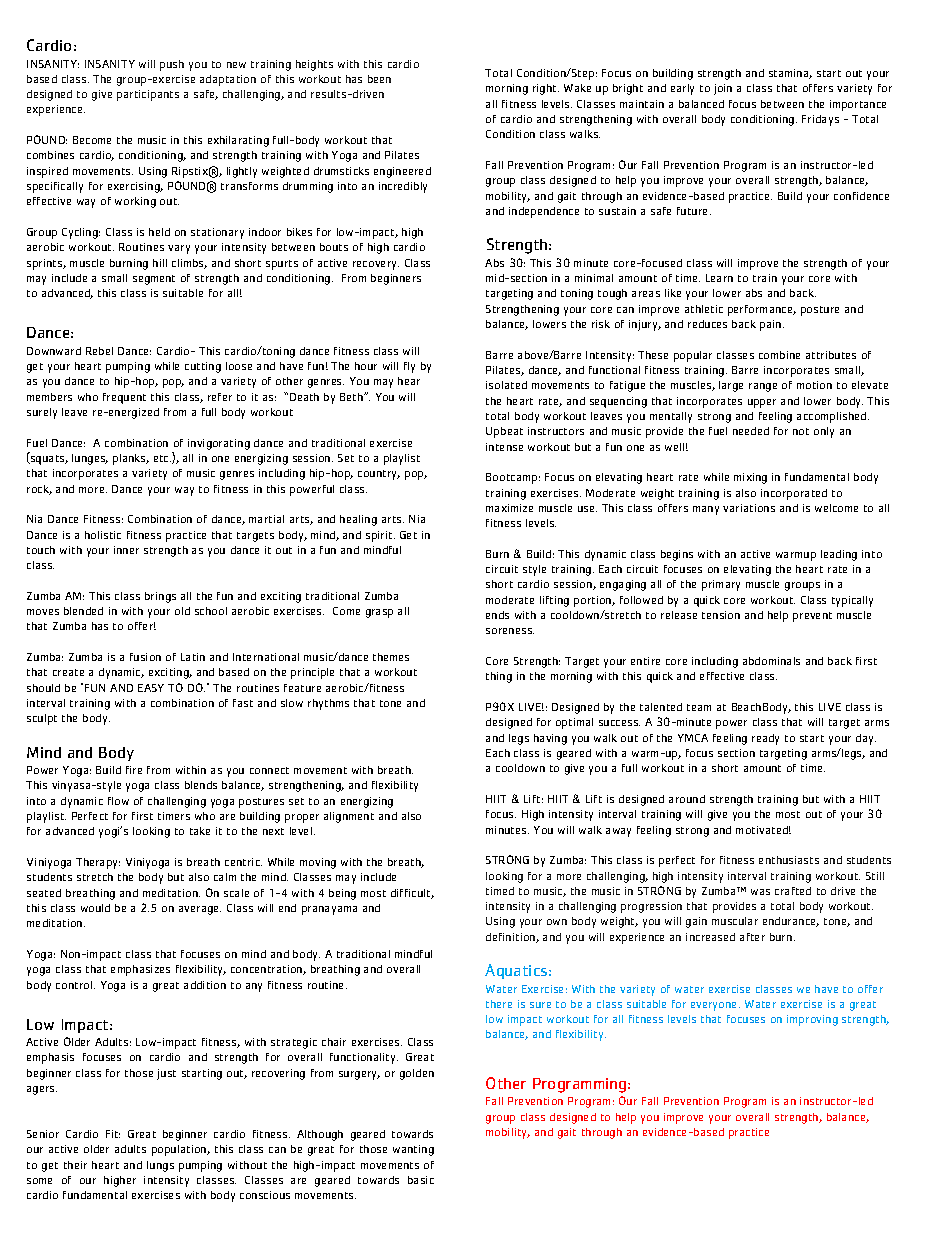 The image size is (952, 1233). Describe the element at coordinates (771, 661) in the screenshot. I see `abdominals` at that location.
